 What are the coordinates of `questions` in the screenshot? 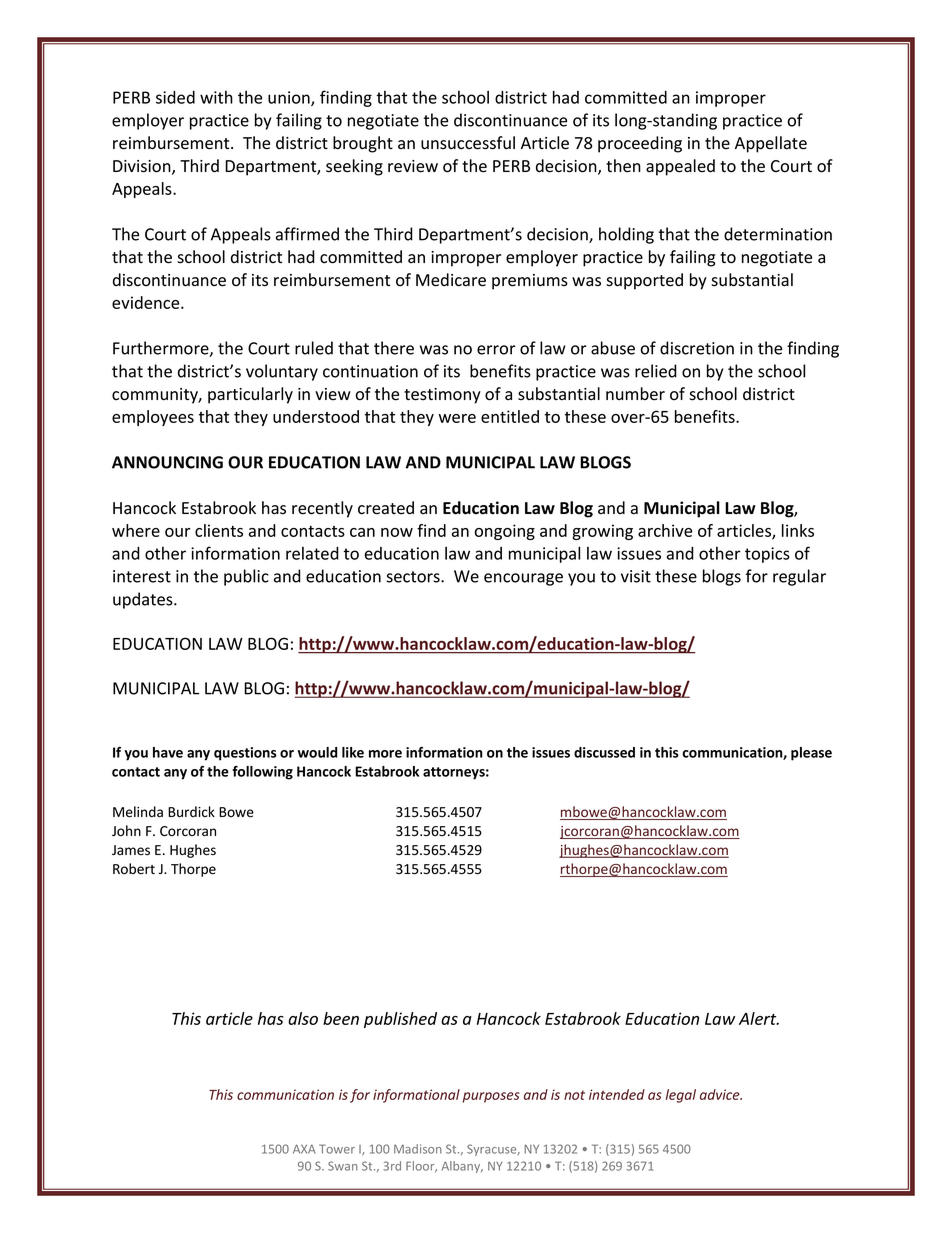 It's located at (245, 754).
